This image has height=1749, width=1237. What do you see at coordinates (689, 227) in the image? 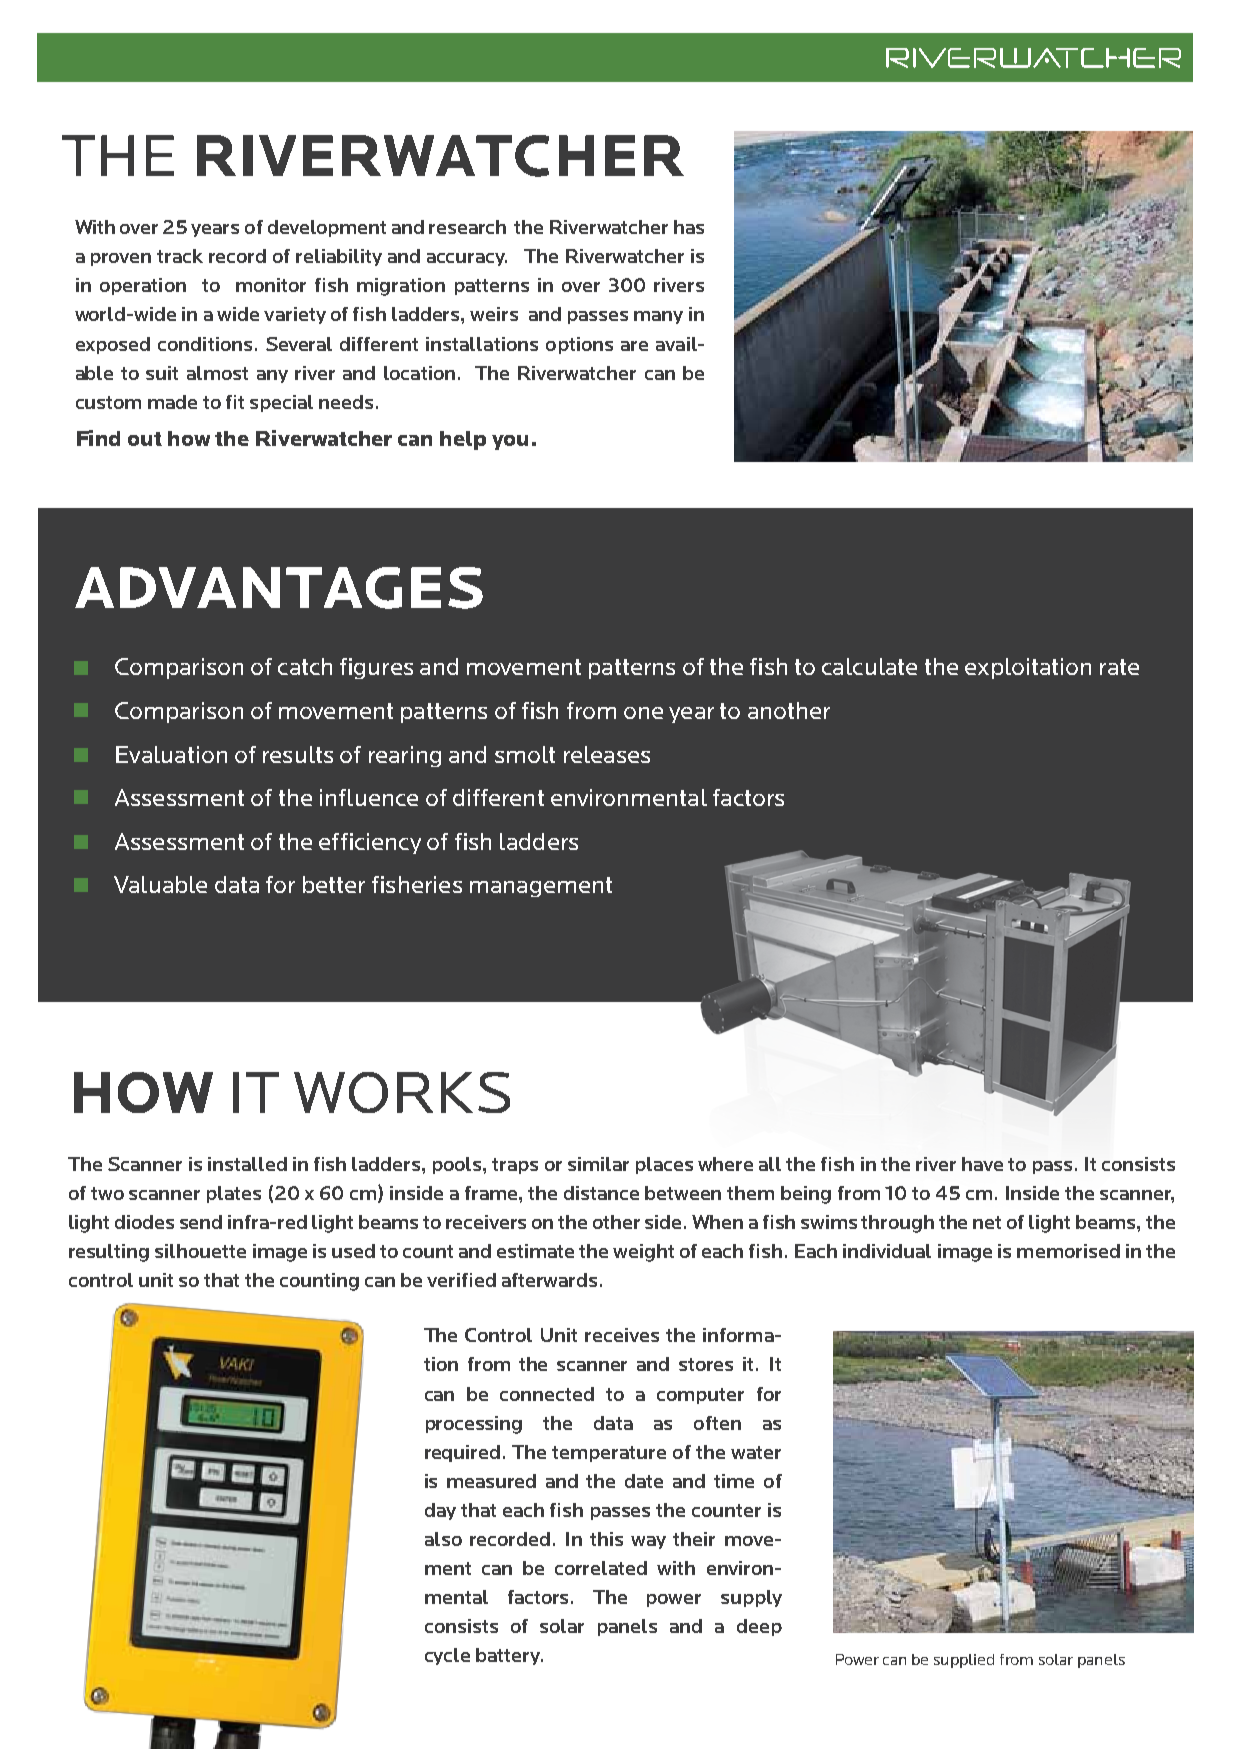
I see `has` at bounding box center [689, 227].
